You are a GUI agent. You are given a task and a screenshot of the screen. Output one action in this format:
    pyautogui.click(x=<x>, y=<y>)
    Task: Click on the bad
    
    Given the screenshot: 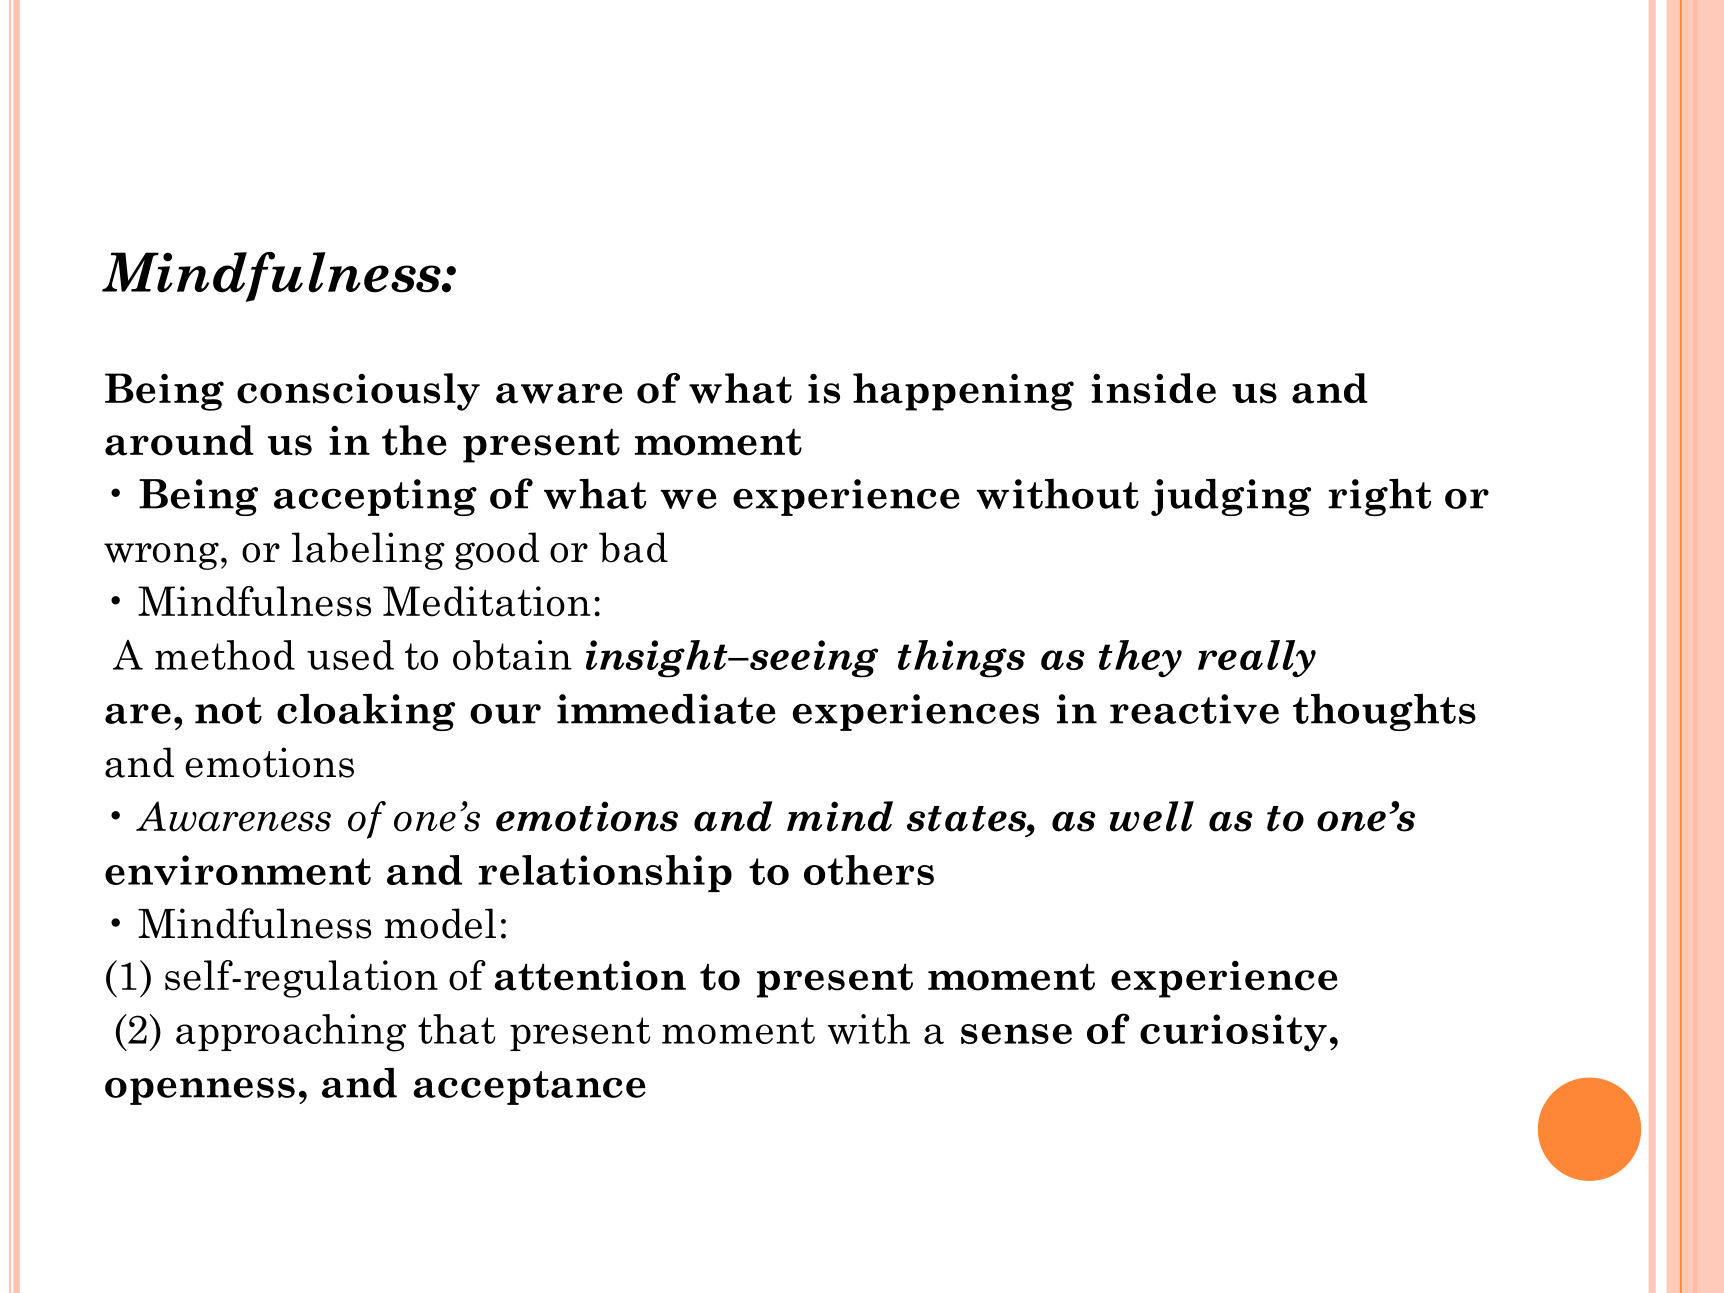 What is the action you would take?
    pyautogui.click(x=633, y=547)
